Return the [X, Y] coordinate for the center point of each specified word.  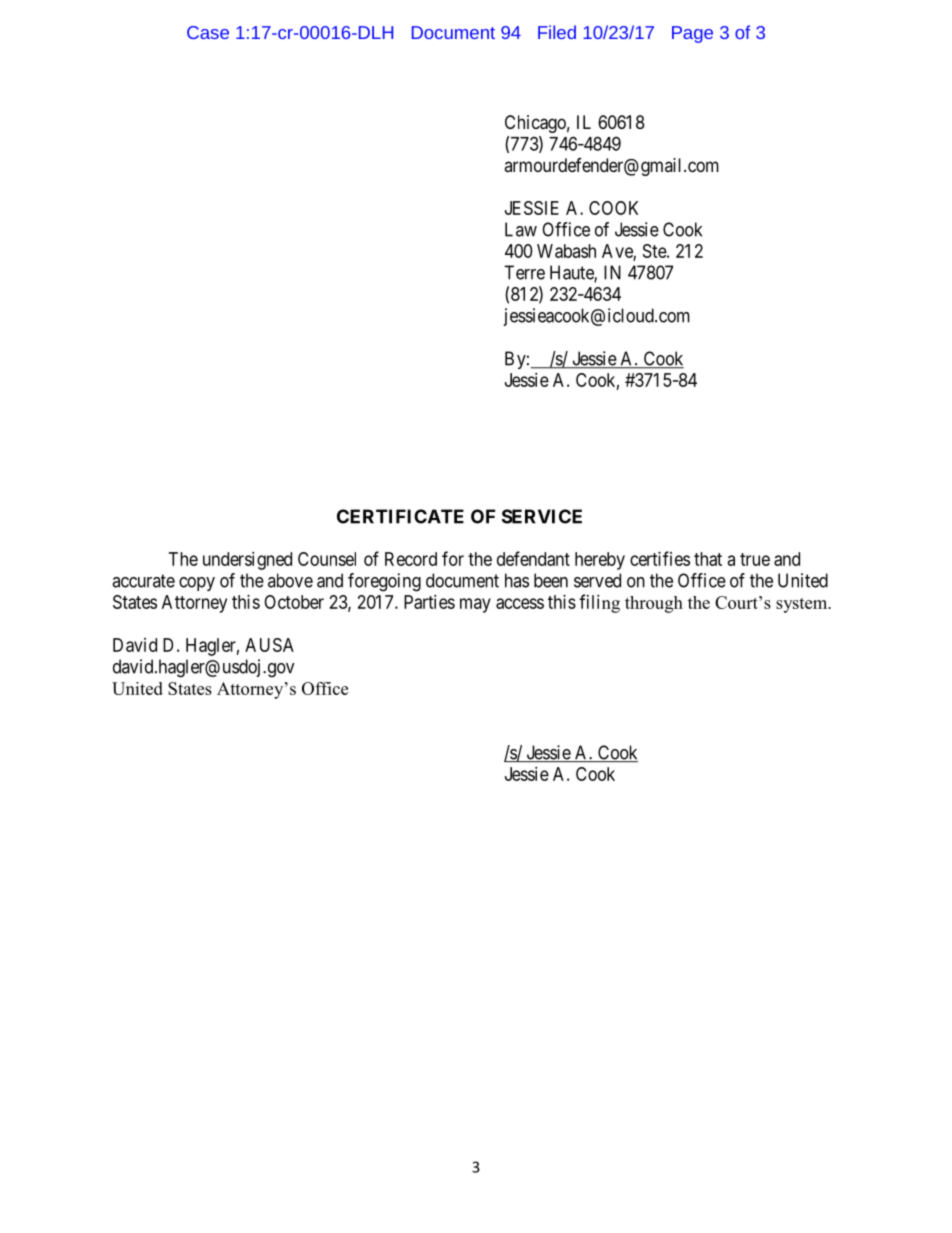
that [708, 559]
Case [208, 32]
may [475, 605]
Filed [557, 32]
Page [692, 34]
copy [197, 584]
